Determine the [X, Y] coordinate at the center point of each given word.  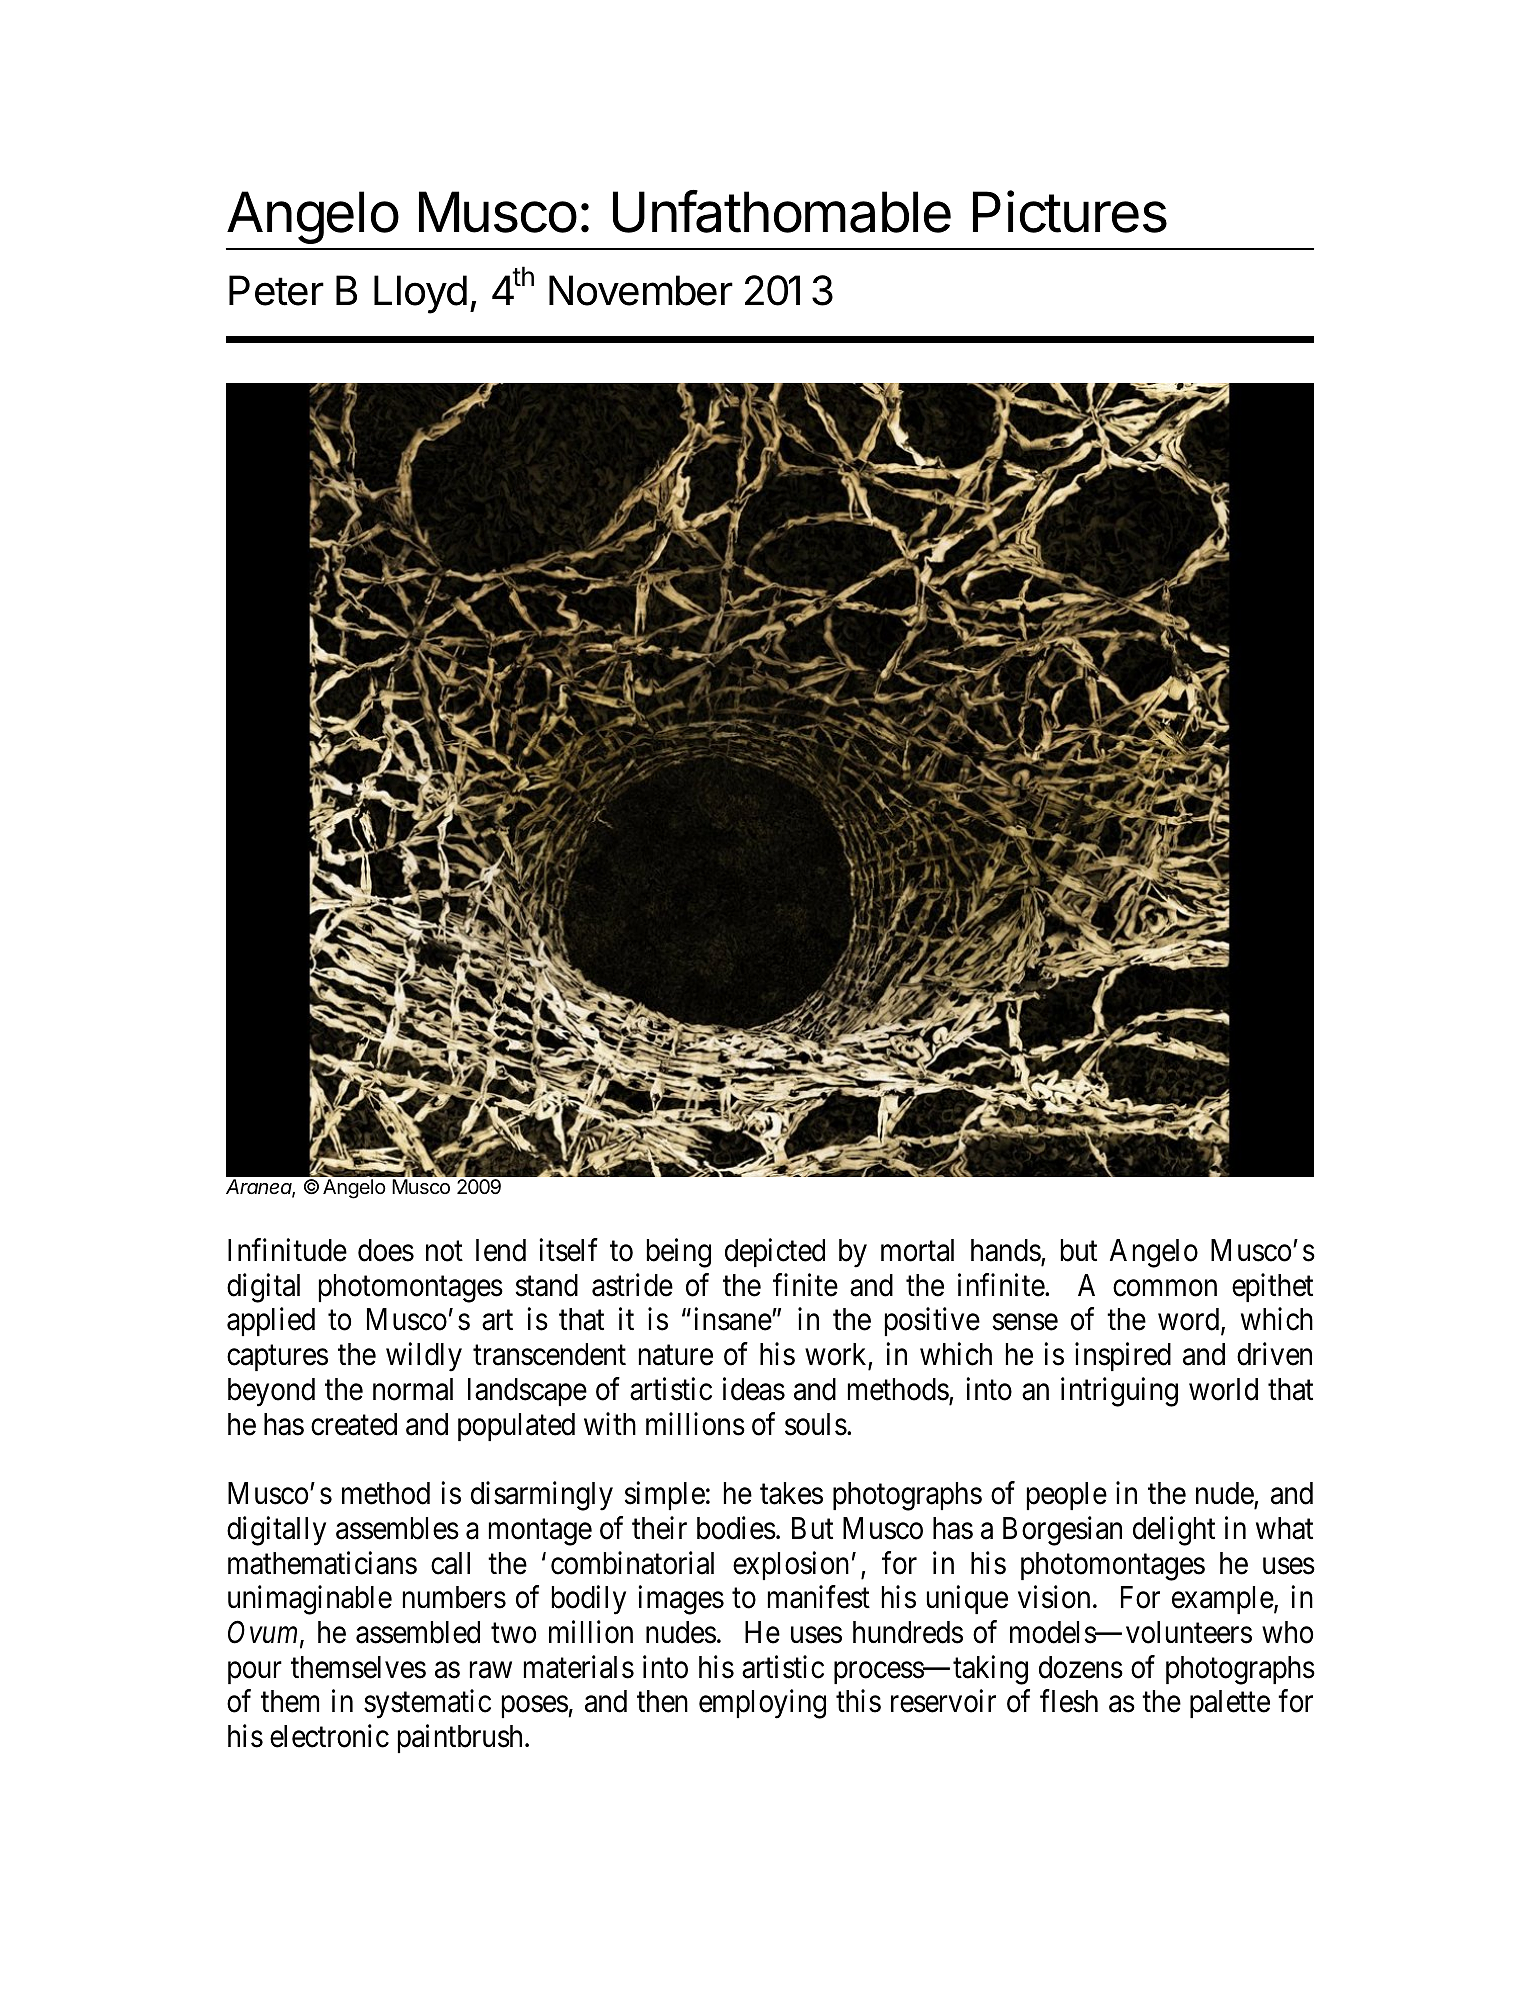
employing [762, 1704]
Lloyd [420, 294]
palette [1230, 1704]
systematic [427, 1704]
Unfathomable [782, 211]
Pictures [1070, 212]
